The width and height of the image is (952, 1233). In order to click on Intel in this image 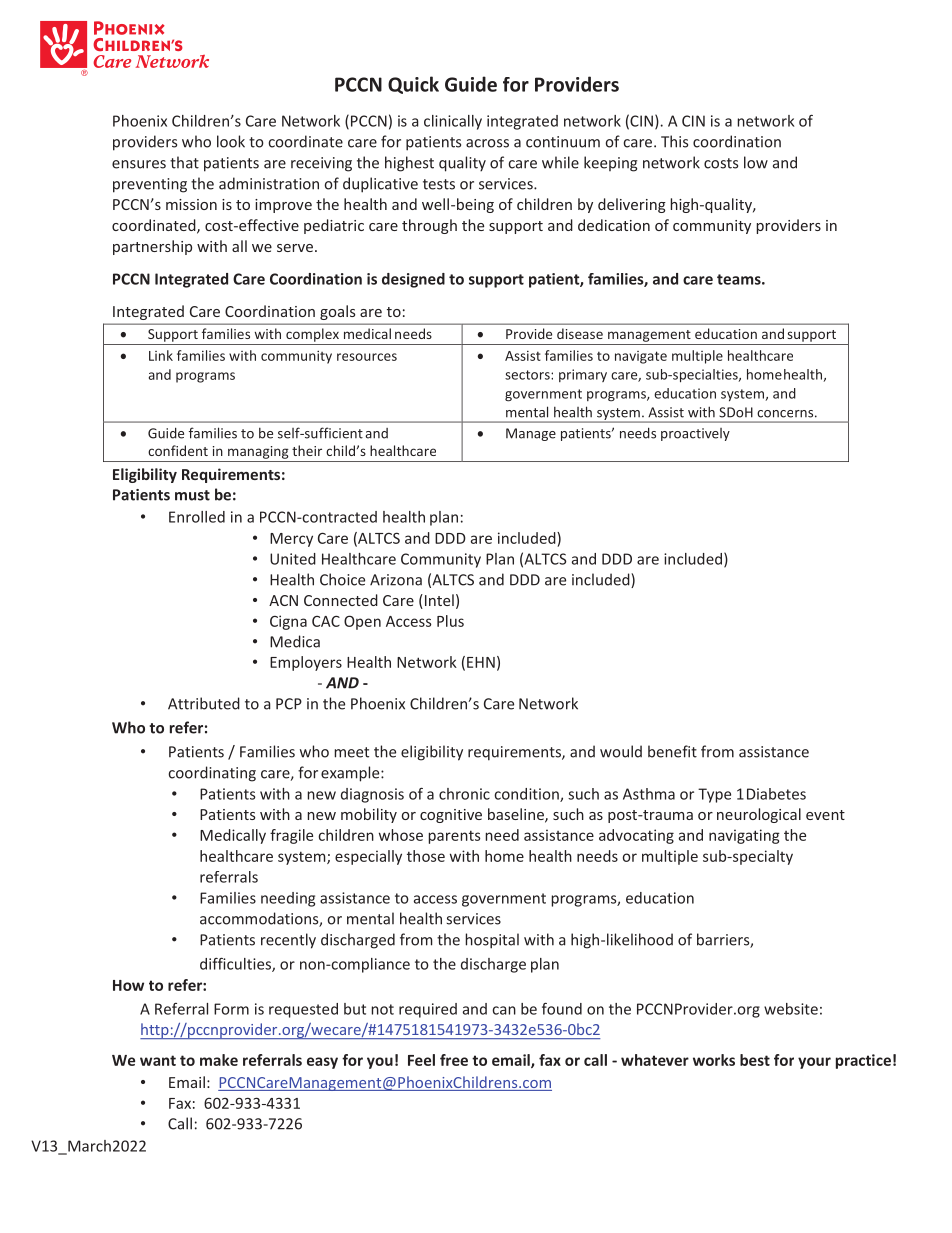, I will do `click(438, 601)`.
